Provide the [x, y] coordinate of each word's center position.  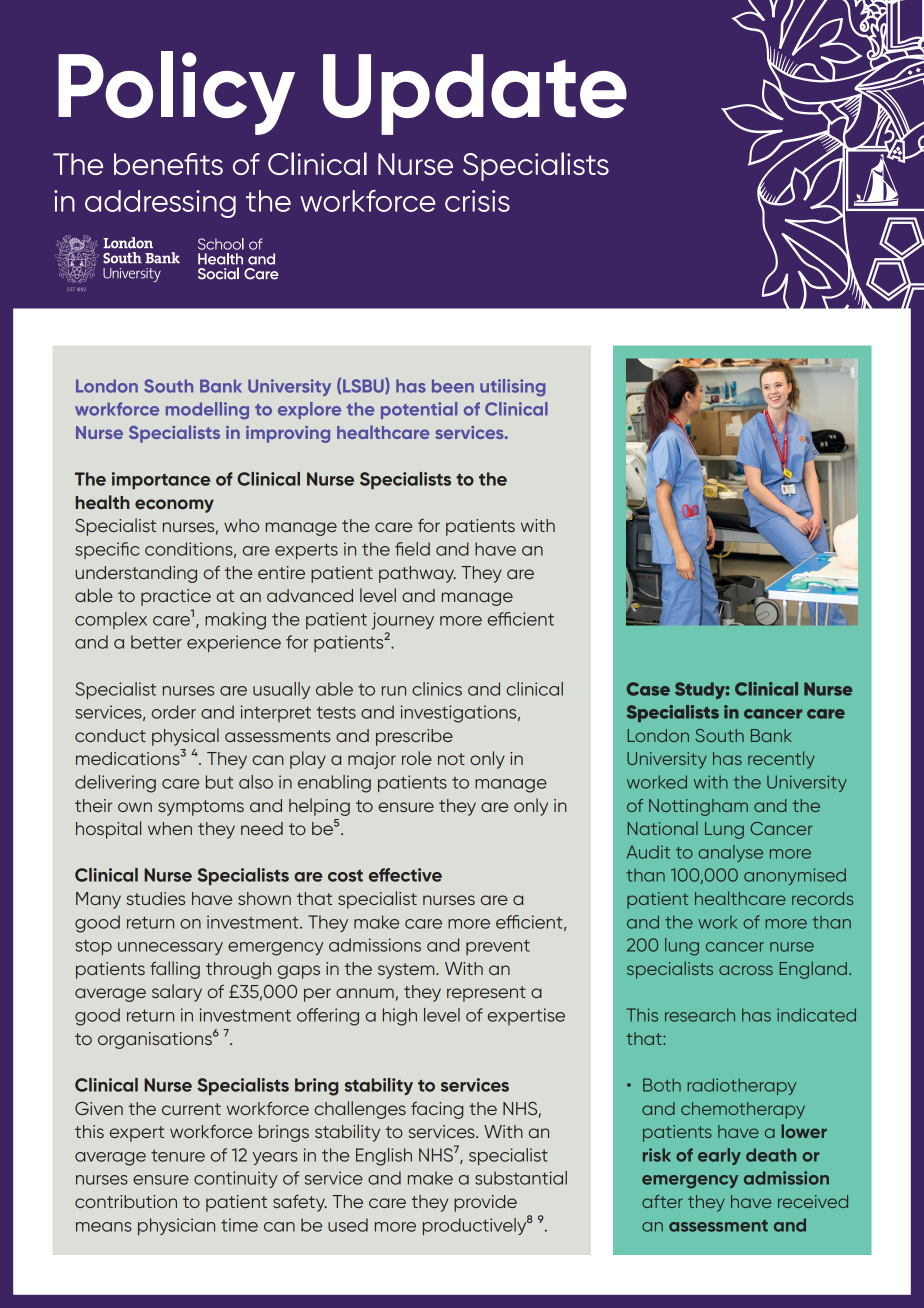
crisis [477, 201]
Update [475, 94]
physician [176, 1226]
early [719, 1156]
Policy [176, 93]
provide [485, 1203]
